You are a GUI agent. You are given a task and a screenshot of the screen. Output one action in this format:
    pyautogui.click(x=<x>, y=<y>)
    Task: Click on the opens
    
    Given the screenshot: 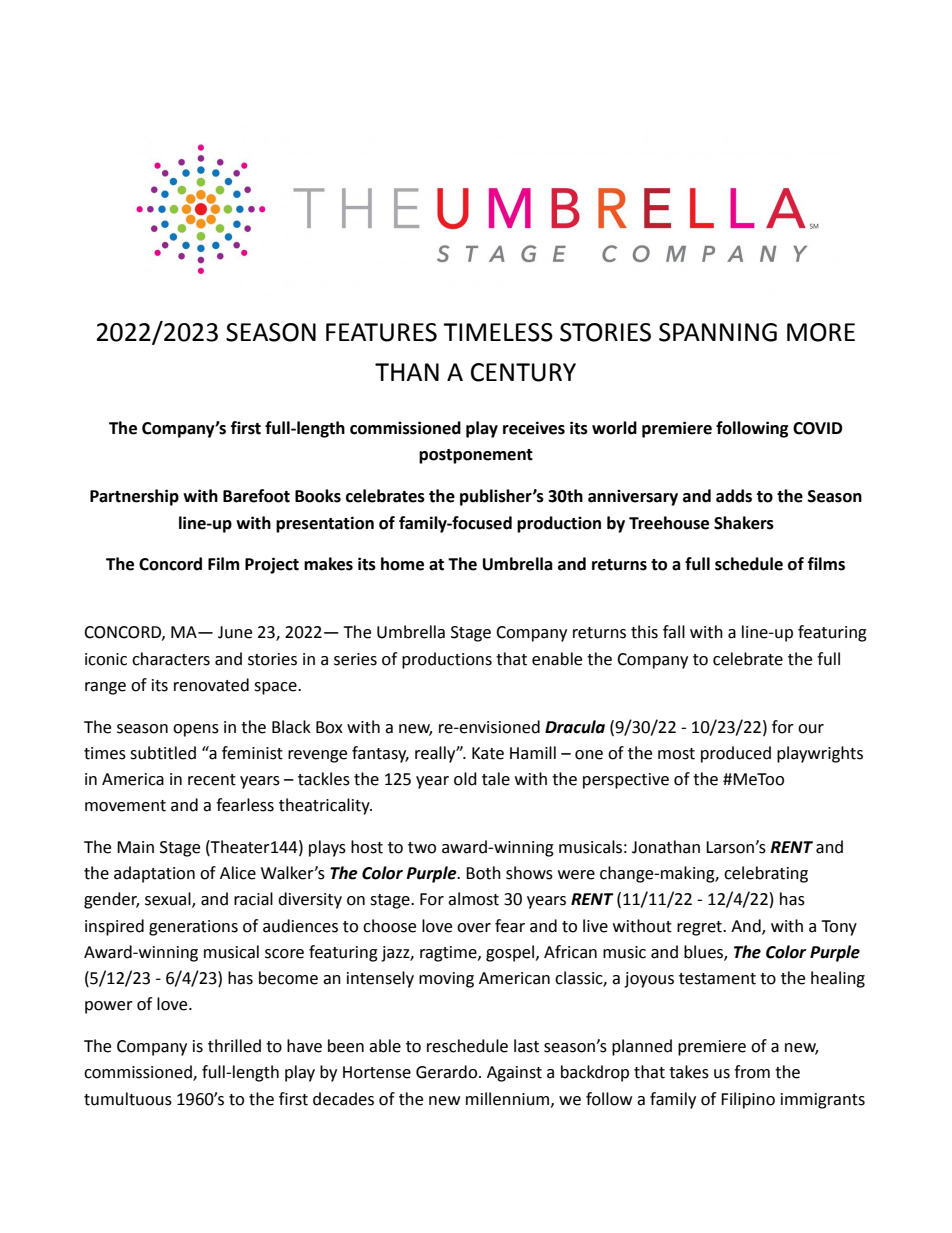 What is the action you would take?
    pyautogui.click(x=196, y=730)
